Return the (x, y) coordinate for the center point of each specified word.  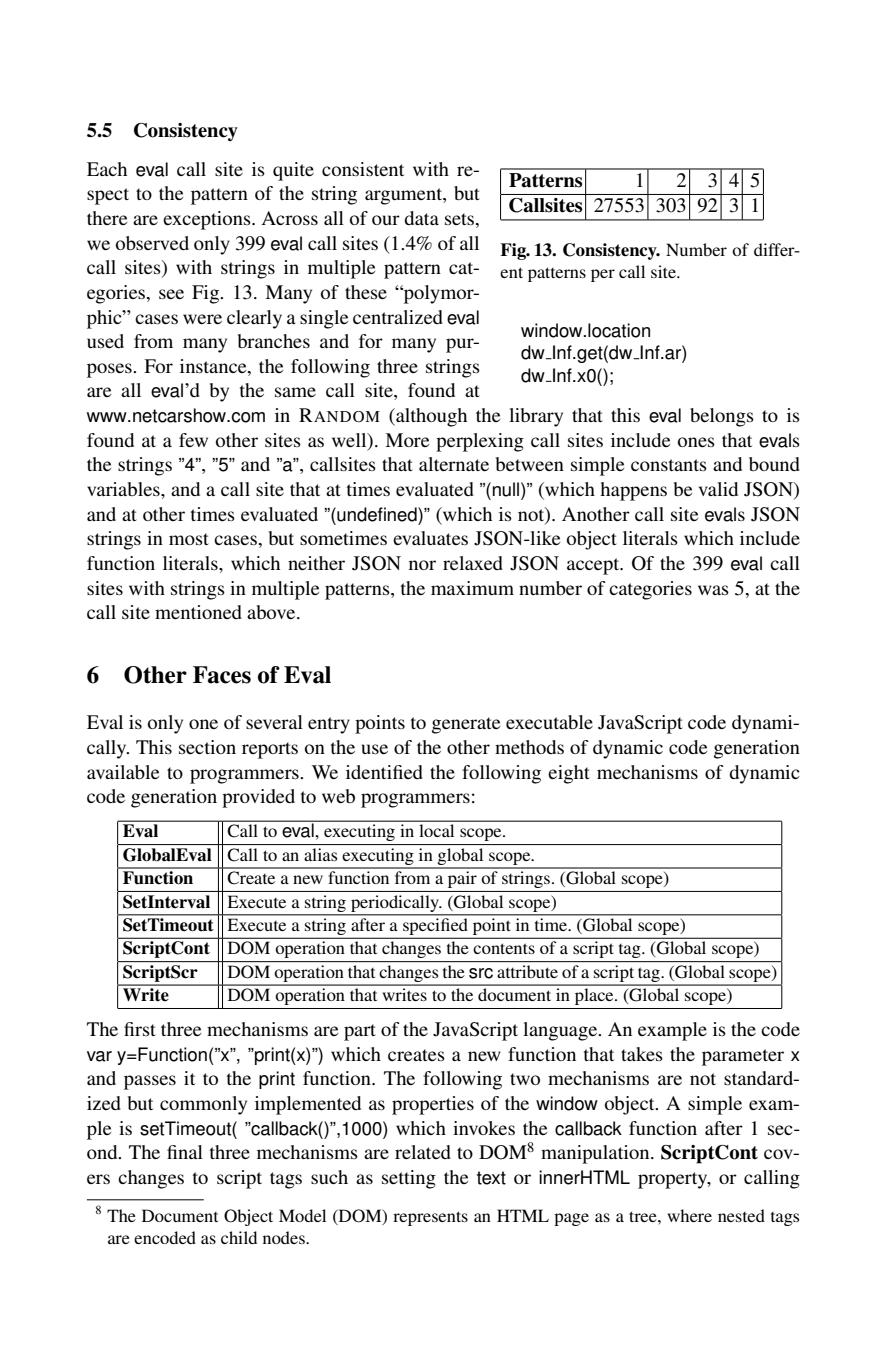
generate (466, 725)
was (713, 590)
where (689, 1215)
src (481, 973)
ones (696, 442)
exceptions (208, 220)
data (421, 218)
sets (459, 219)
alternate (454, 464)
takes (642, 1054)
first (140, 1029)
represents (430, 1218)
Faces (222, 675)
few (193, 440)
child (239, 1237)
